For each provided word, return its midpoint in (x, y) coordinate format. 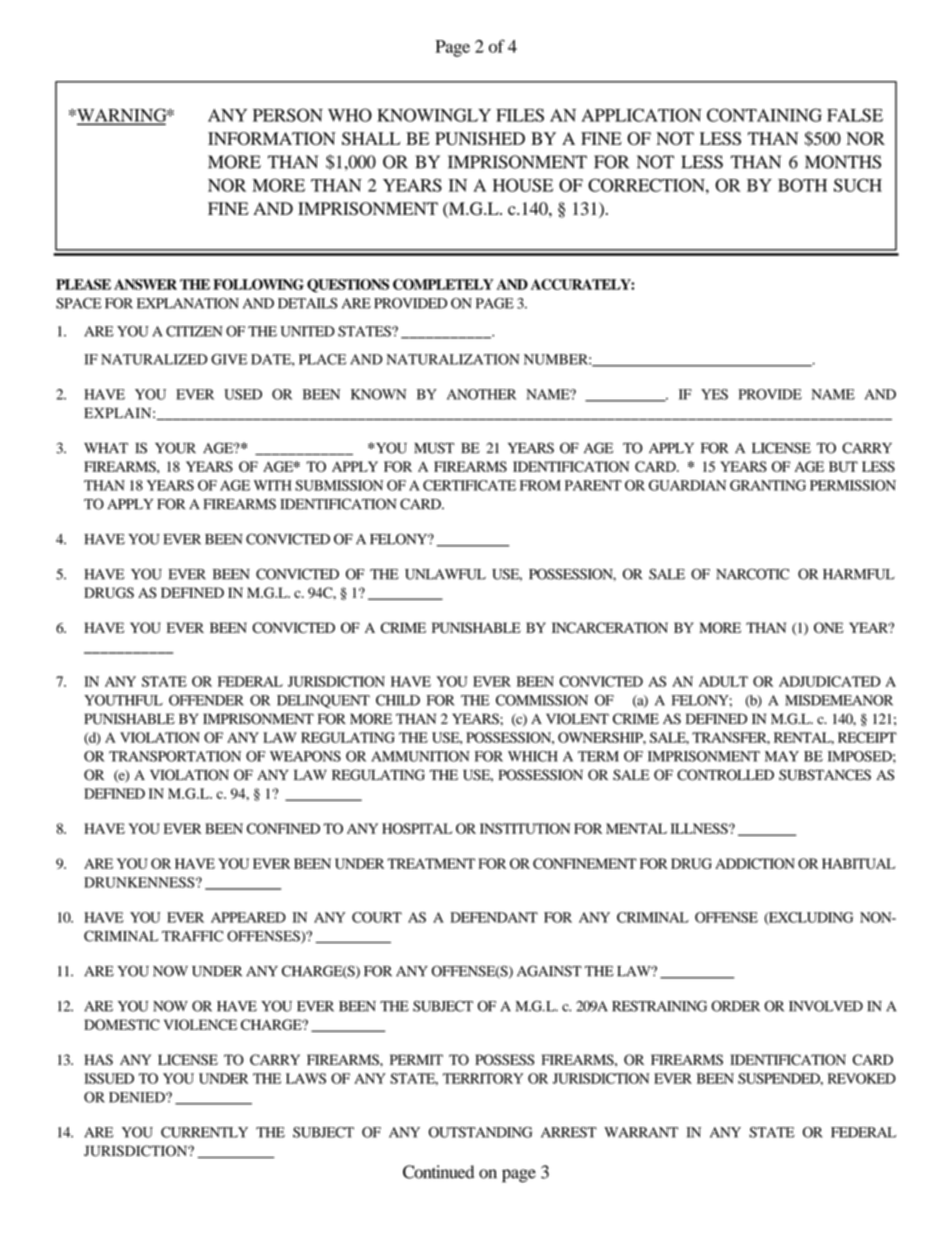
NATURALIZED (154, 359)
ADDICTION (755, 863)
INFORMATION (272, 138)
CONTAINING (764, 115)
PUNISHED (480, 138)
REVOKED (862, 1078)
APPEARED (248, 917)
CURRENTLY (204, 1132)
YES (714, 394)
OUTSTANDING (480, 1132)
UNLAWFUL (445, 574)
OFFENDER (206, 700)
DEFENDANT (494, 917)
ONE (829, 627)
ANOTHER (481, 394)
